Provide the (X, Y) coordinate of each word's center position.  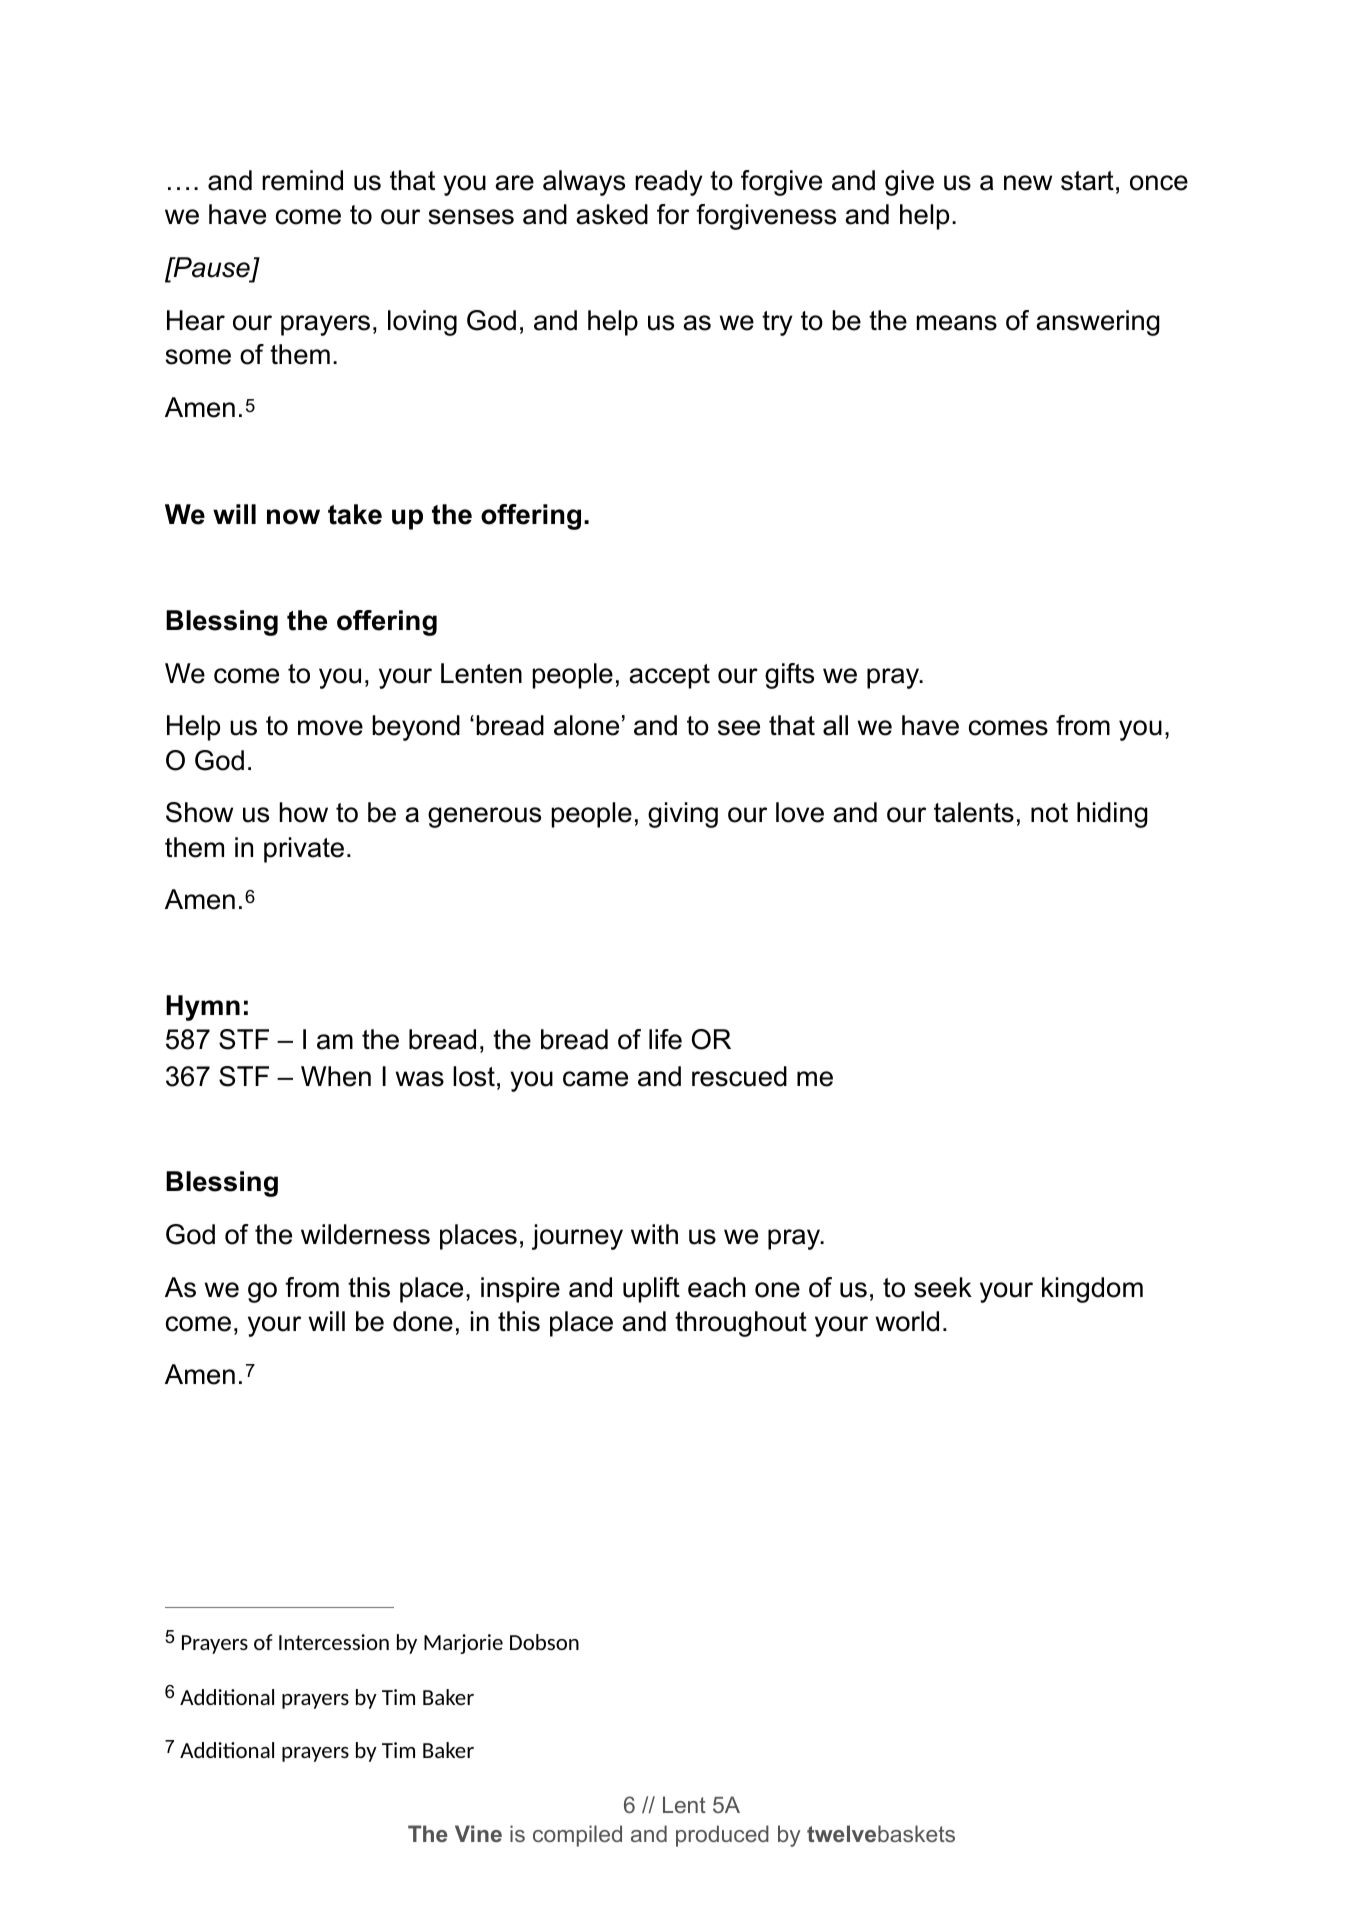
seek (943, 1287)
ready (669, 183)
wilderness (365, 1234)
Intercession (334, 1642)
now (293, 517)
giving (683, 815)
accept (669, 676)
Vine (478, 1833)
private (304, 850)
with (654, 1234)
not (1049, 813)
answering (1098, 323)
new (1028, 183)
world (907, 1321)
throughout (741, 1324)
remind (302, 180)
